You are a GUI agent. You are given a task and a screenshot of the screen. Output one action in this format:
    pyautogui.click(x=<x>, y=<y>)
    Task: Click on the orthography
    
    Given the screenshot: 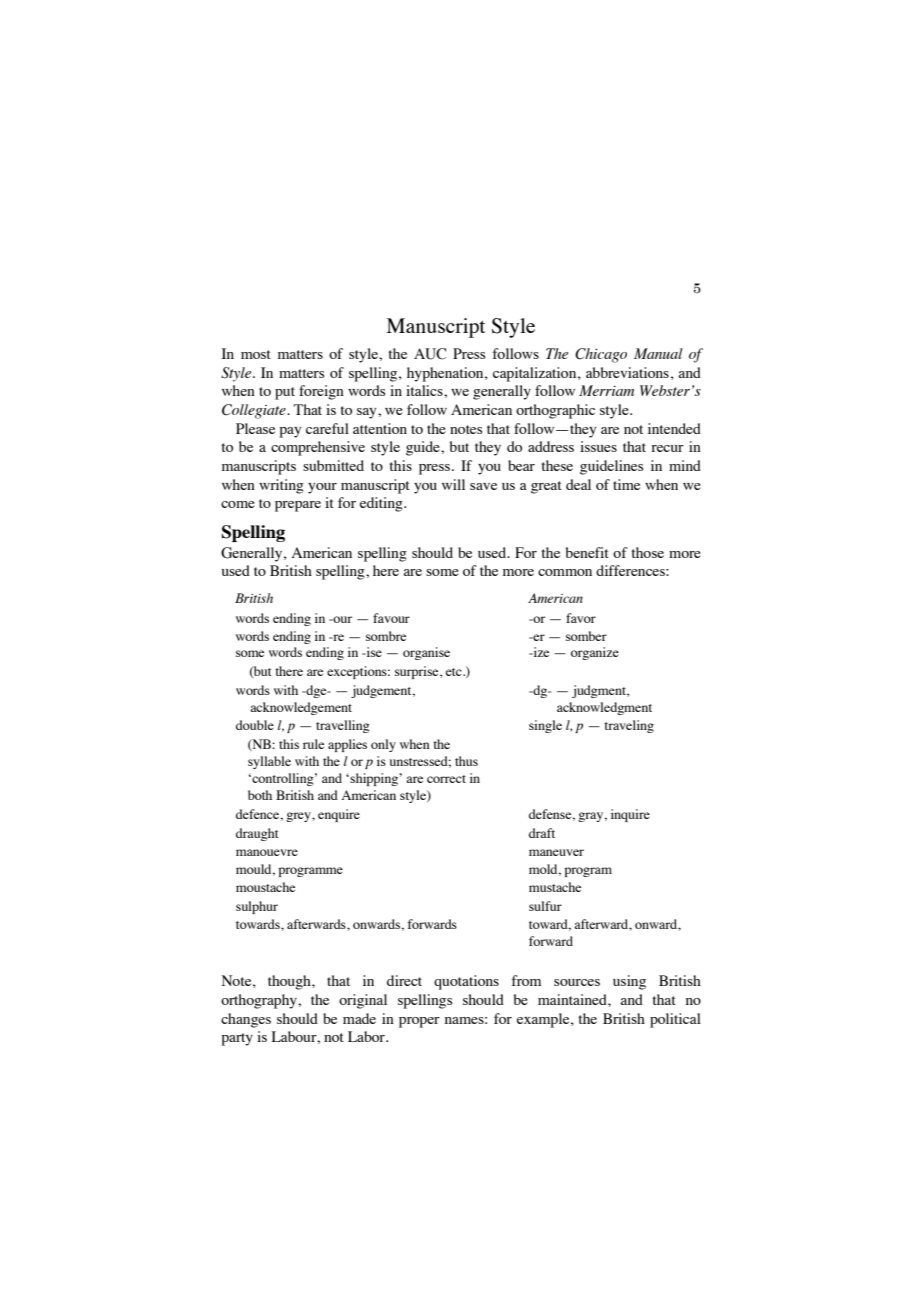 What is the action you would take?
    pyautogui.click(x=260, y=1001)
